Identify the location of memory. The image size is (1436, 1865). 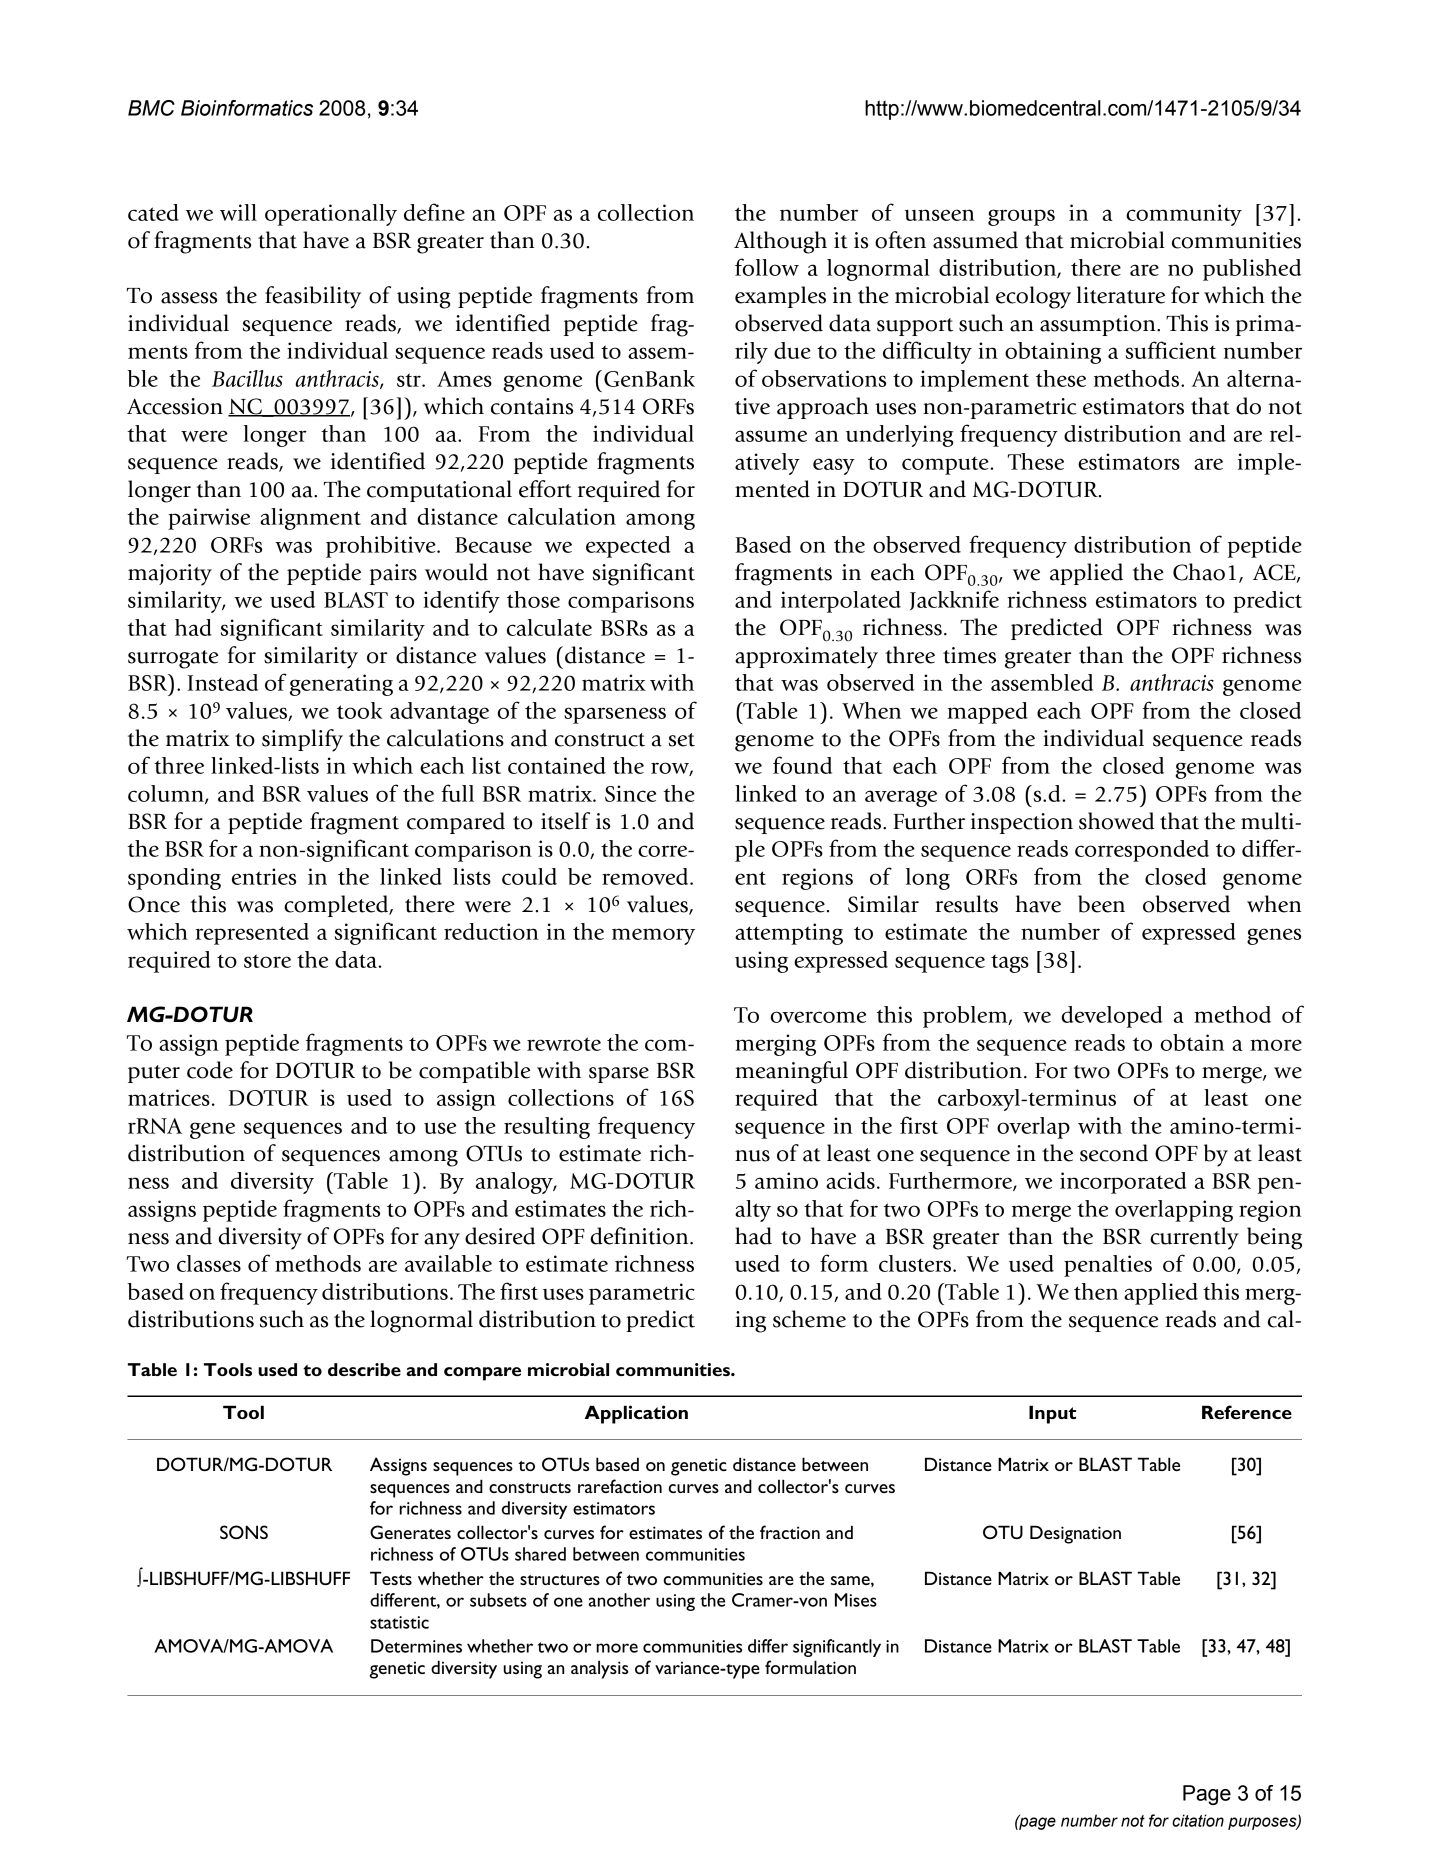
(653, 936).
